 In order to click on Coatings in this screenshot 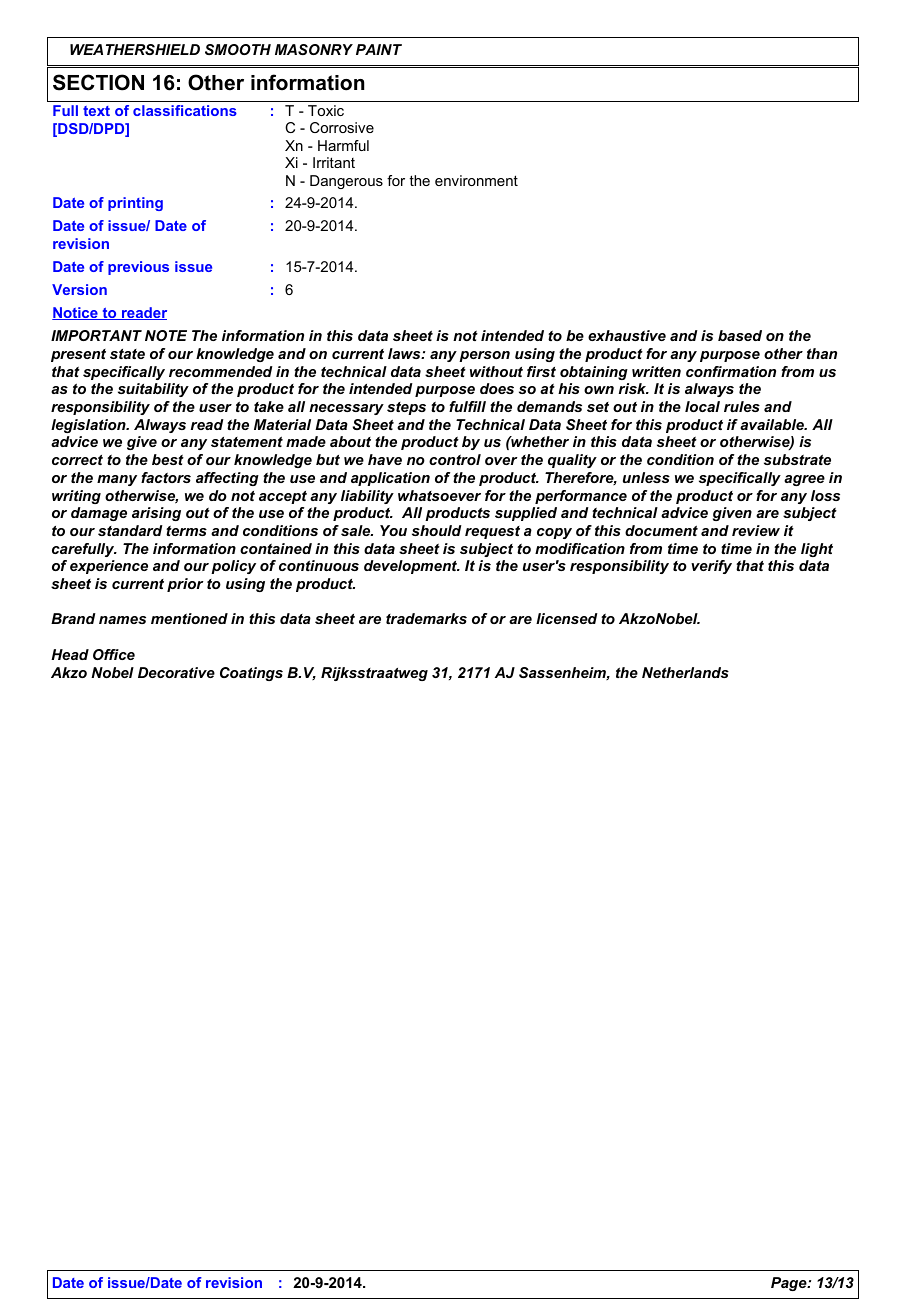, I will do `click(251, 674)`.
